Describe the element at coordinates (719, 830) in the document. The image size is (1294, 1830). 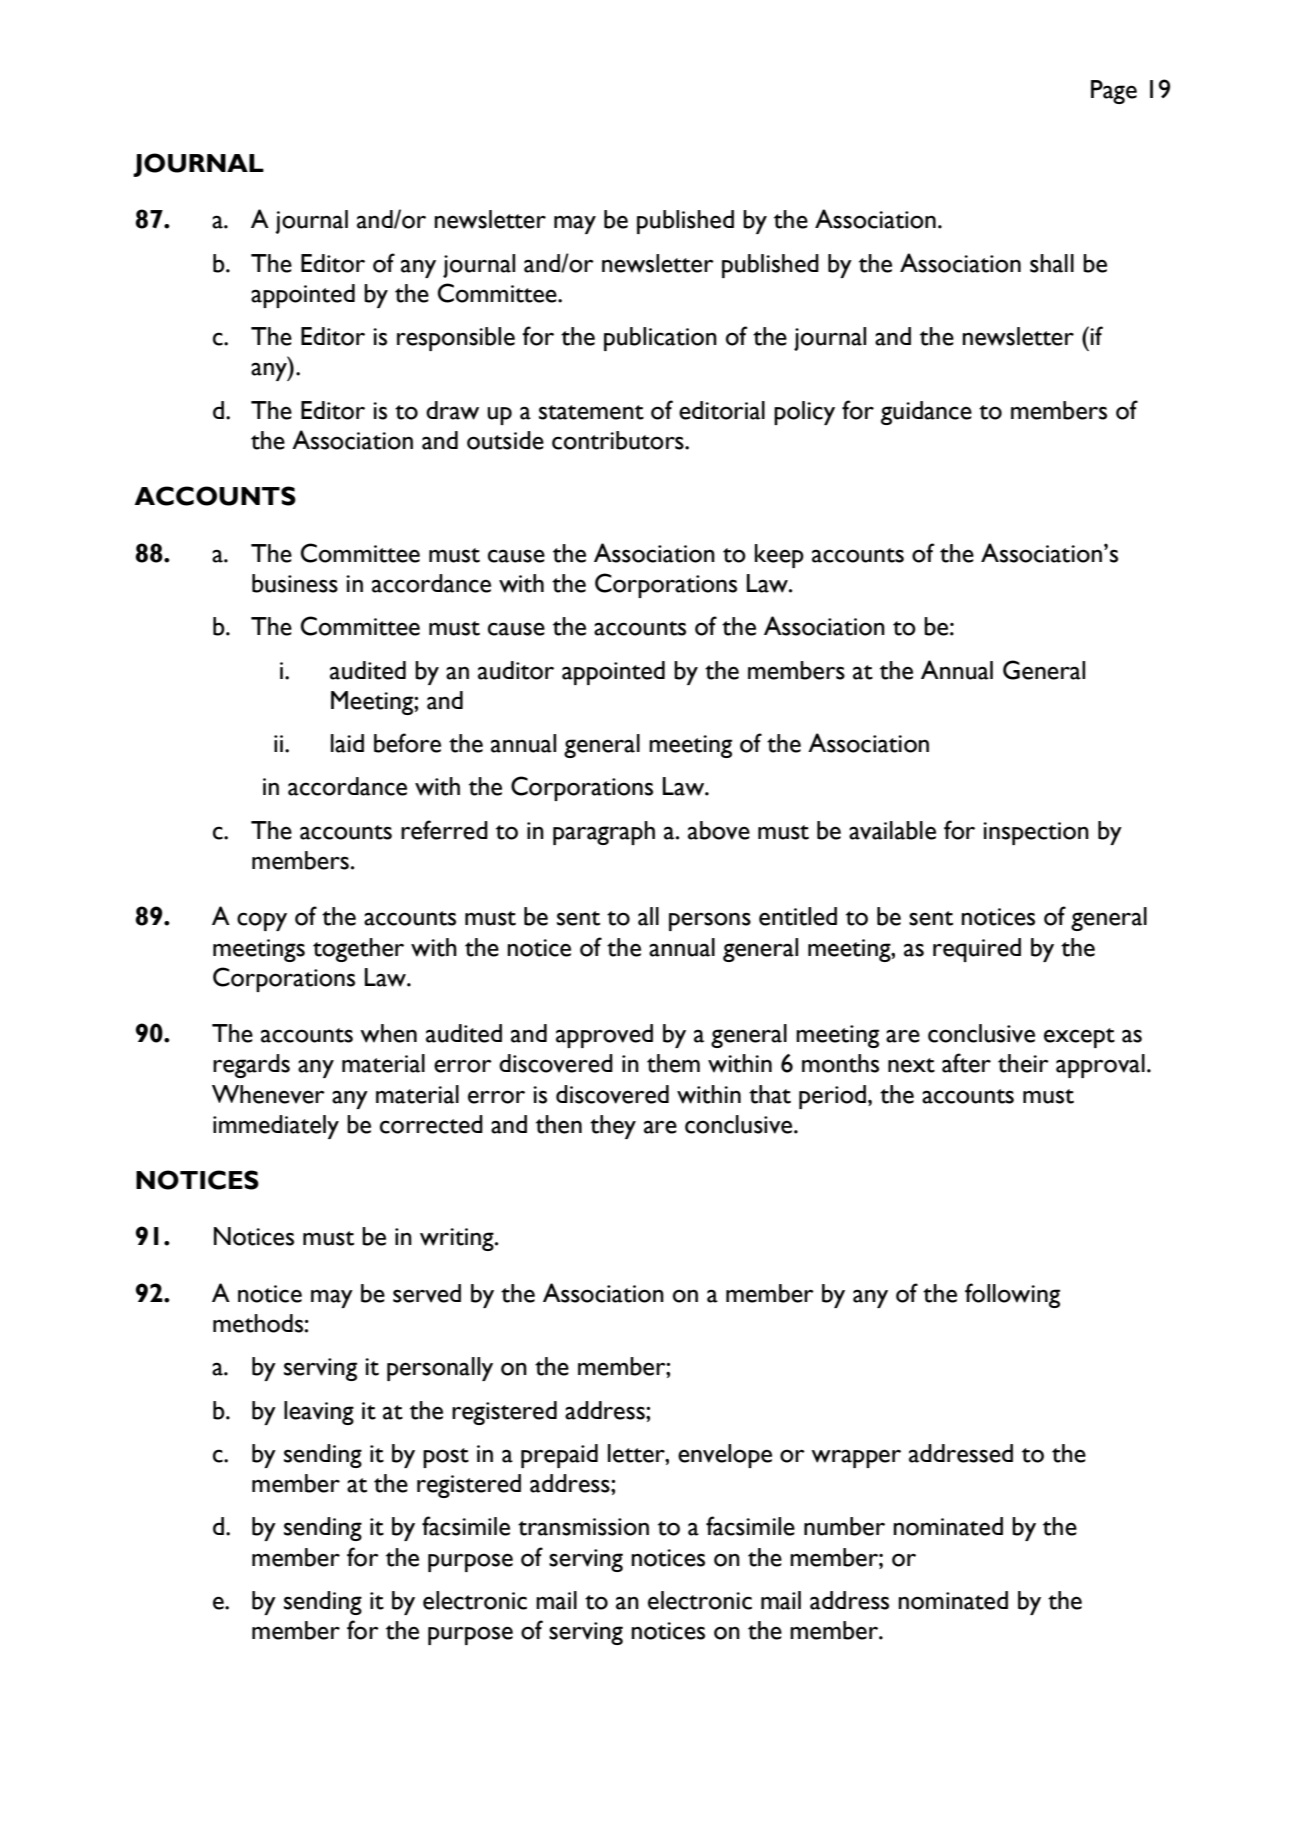
I see `above` at that location.
